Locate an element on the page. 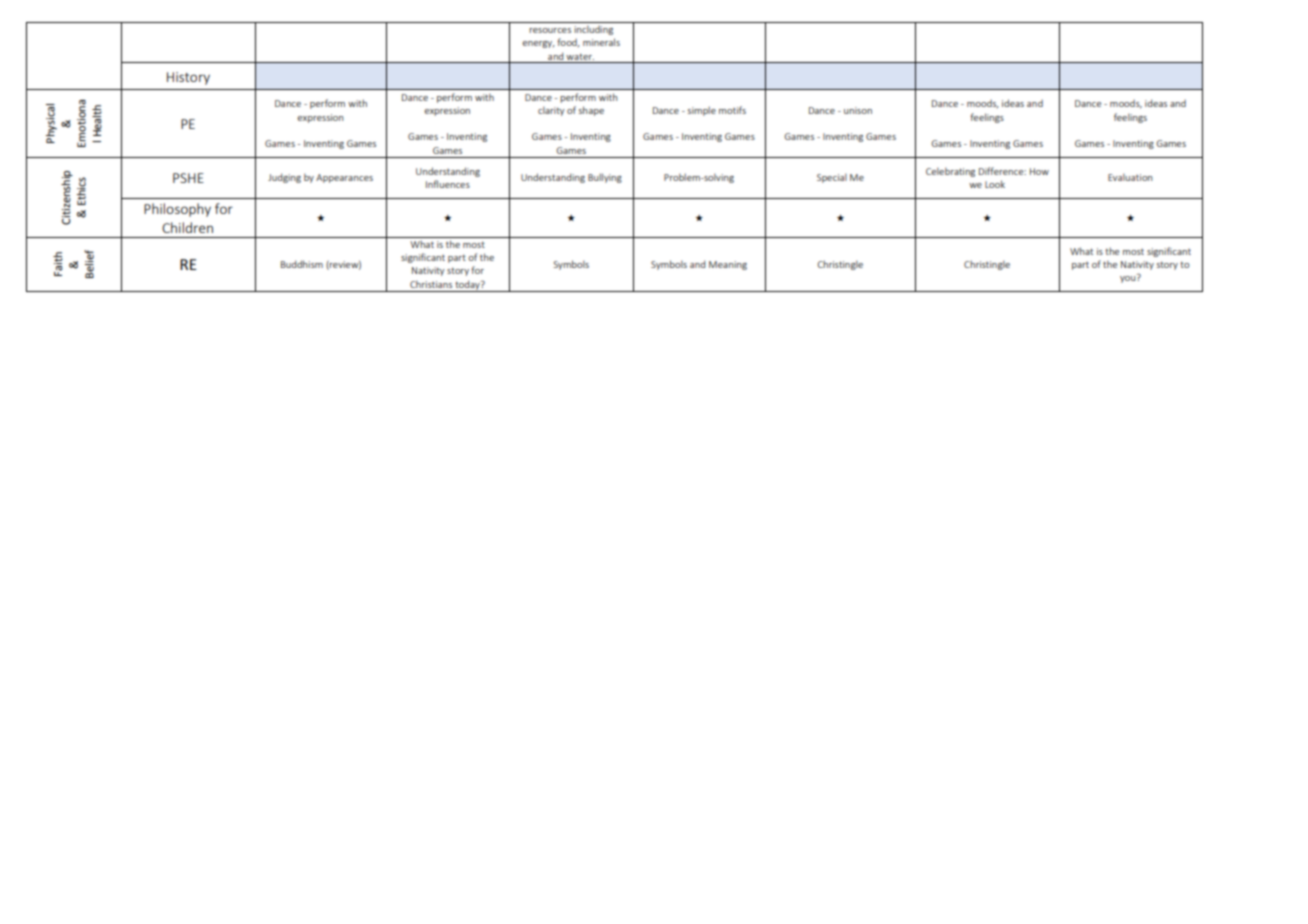 This image has height=924, width=1308. unison is located at coordinates (858, 110).
